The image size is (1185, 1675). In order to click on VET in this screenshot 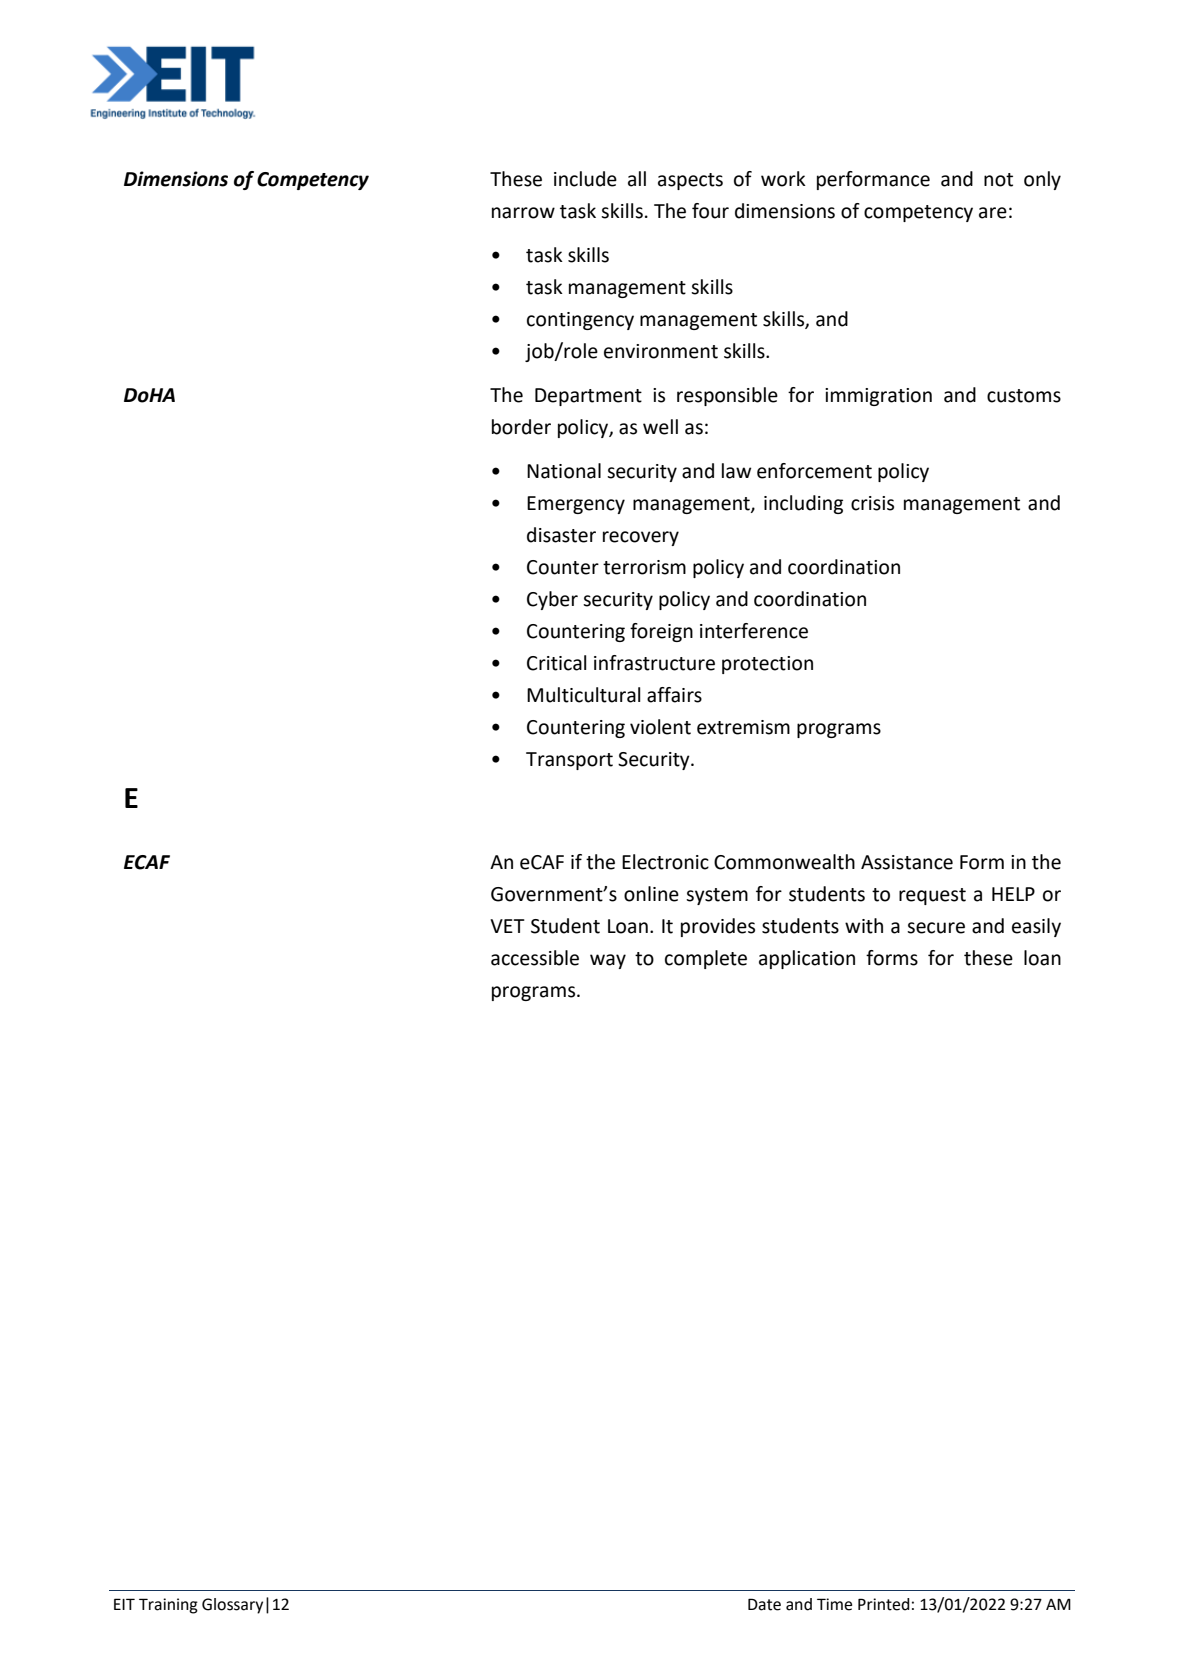, I will do `click(507, 926)`.
